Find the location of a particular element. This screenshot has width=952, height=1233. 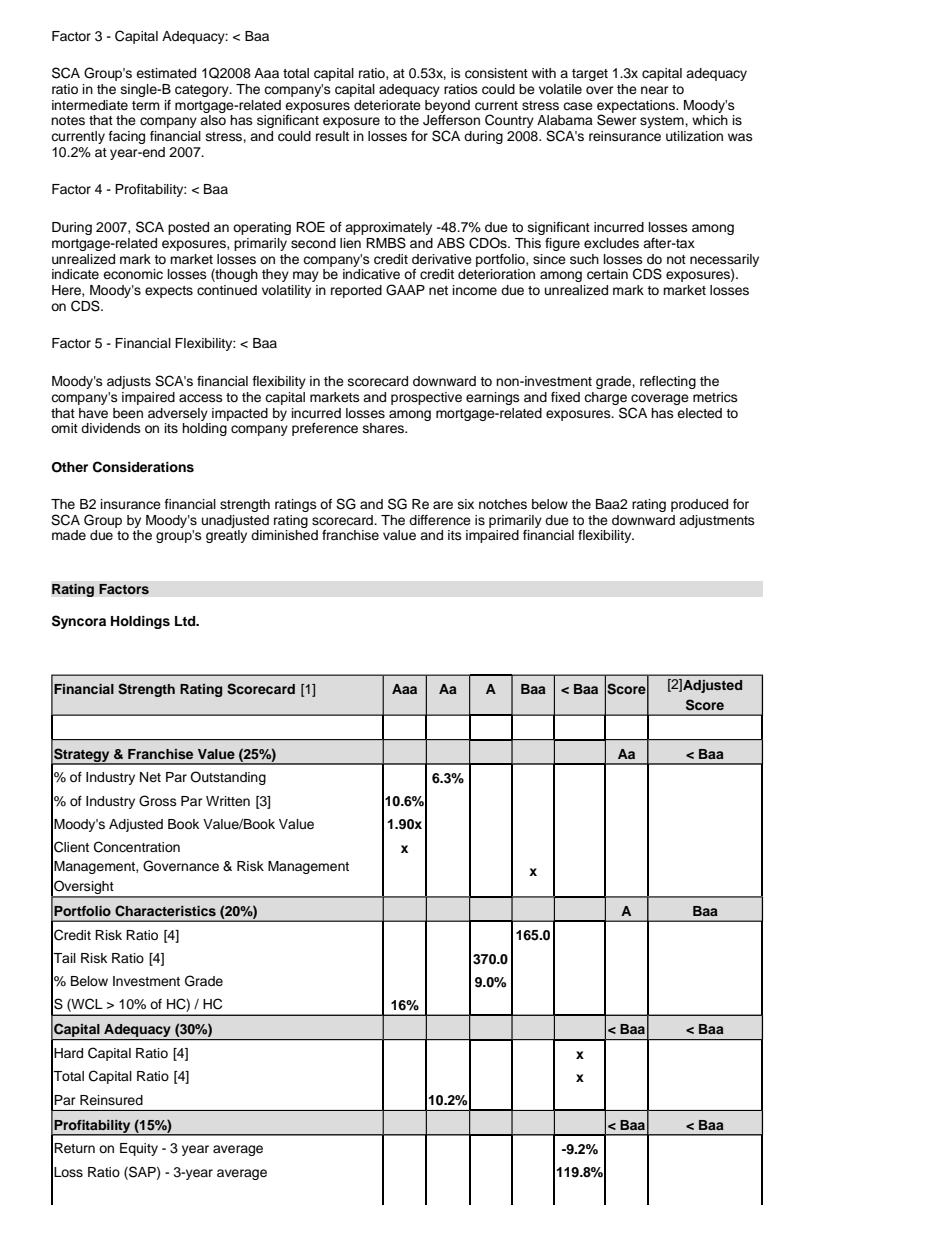

near is located at coordinates (655, 90).
